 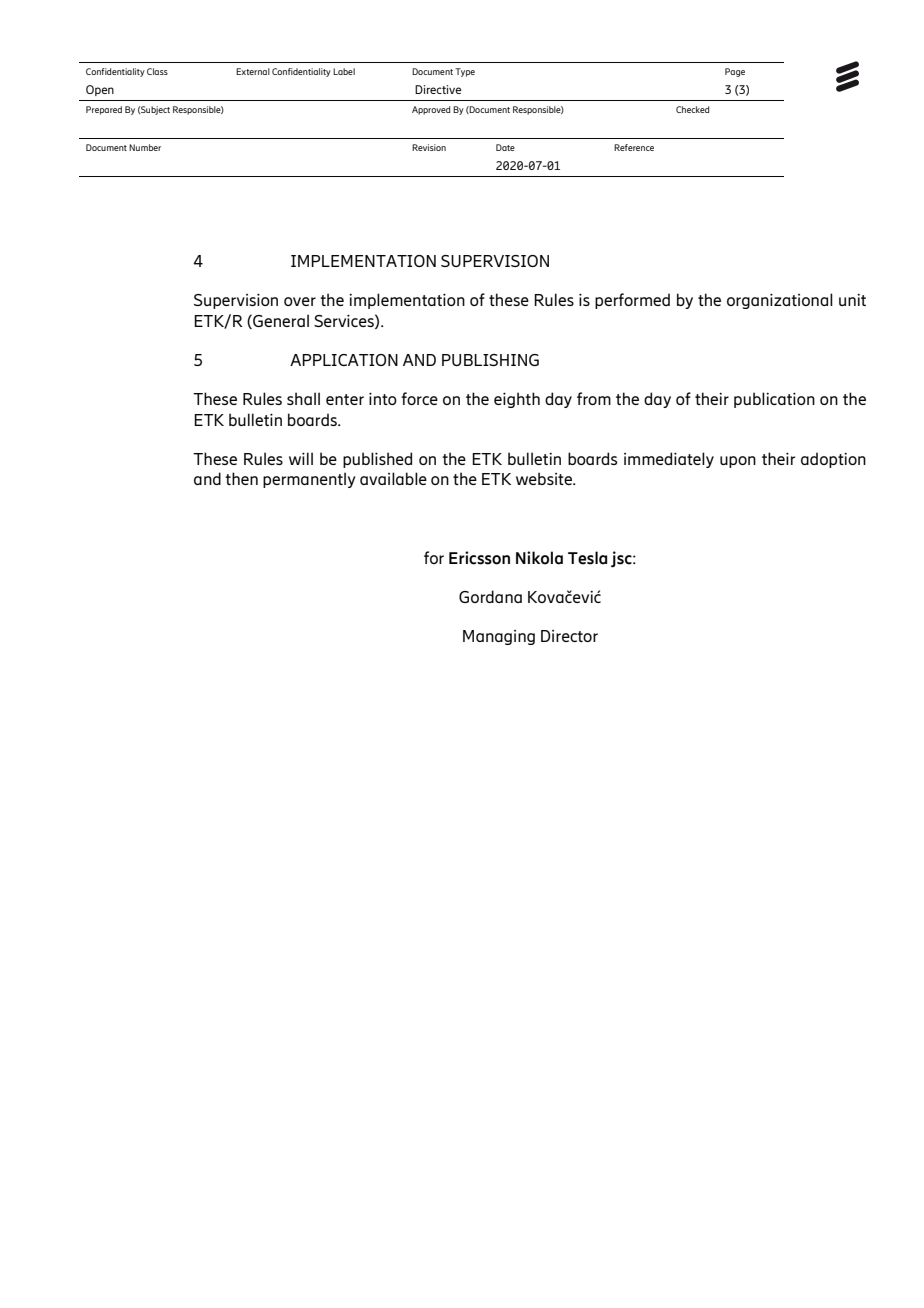 What do you see at coordinates (774, 400) in the screenshot?
I see `publication` at bounding box center [774, 400].
